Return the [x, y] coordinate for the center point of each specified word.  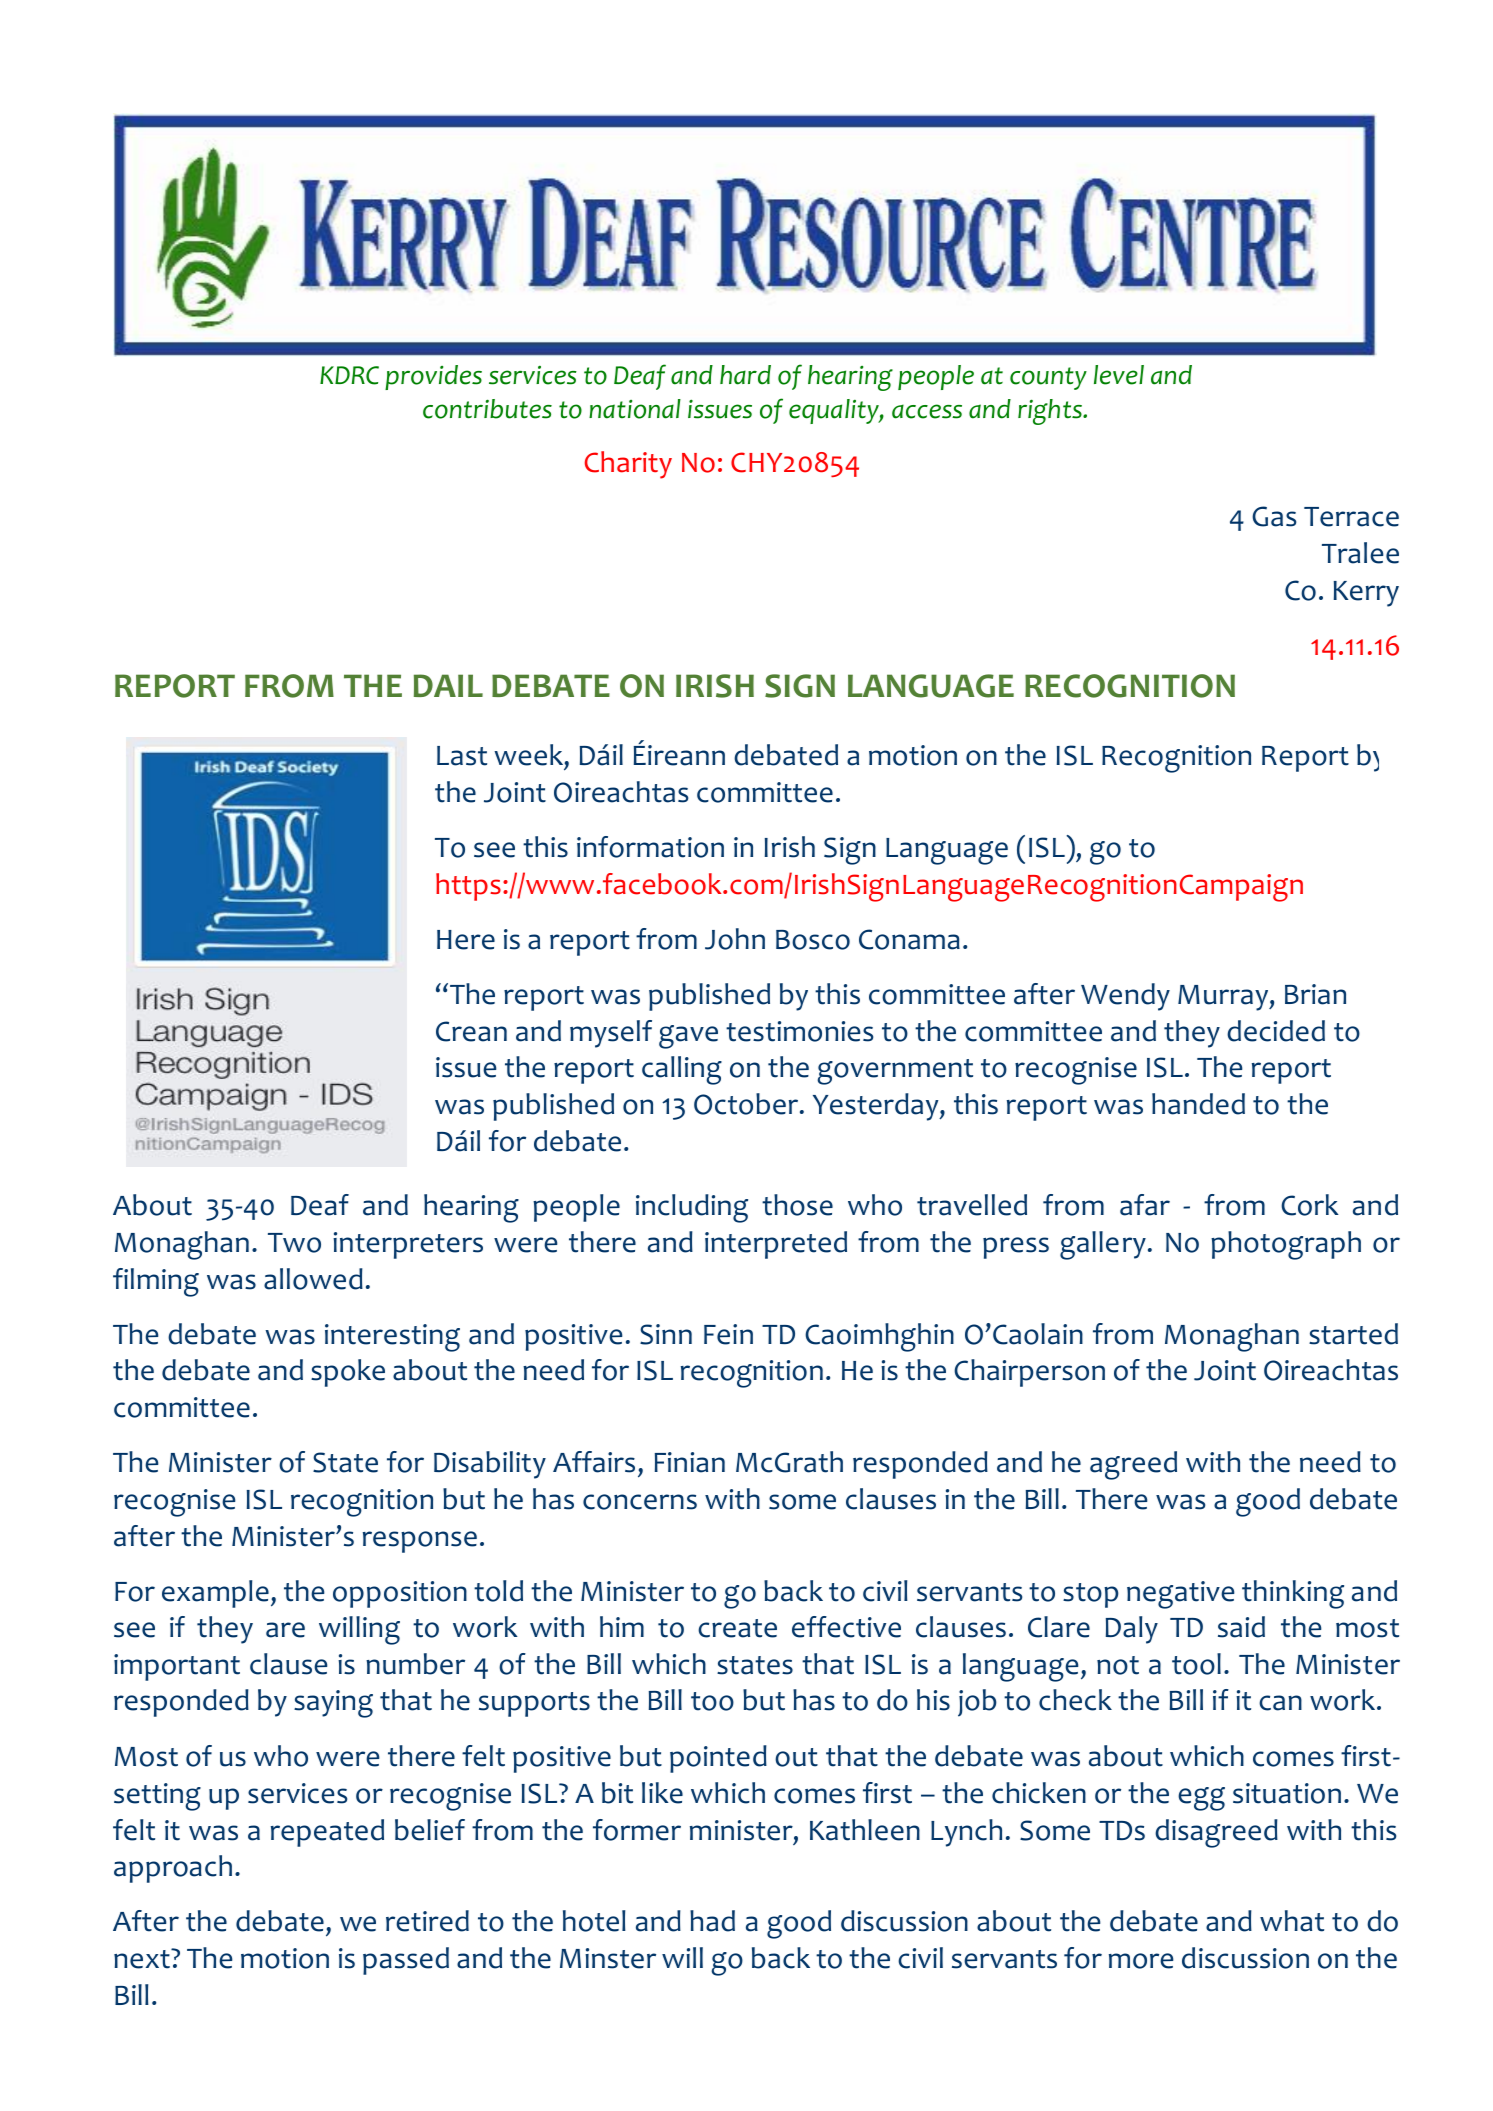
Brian [1315, 994]
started [1353, 1334]
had [712, 1921]
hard [745, 375]
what [1292, 1921]
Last [462, 756]
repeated [327, 1833]
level [1119, 375]
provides [433, 377]
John [735, 939]
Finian [690, 1462]
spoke [348, 1373]
